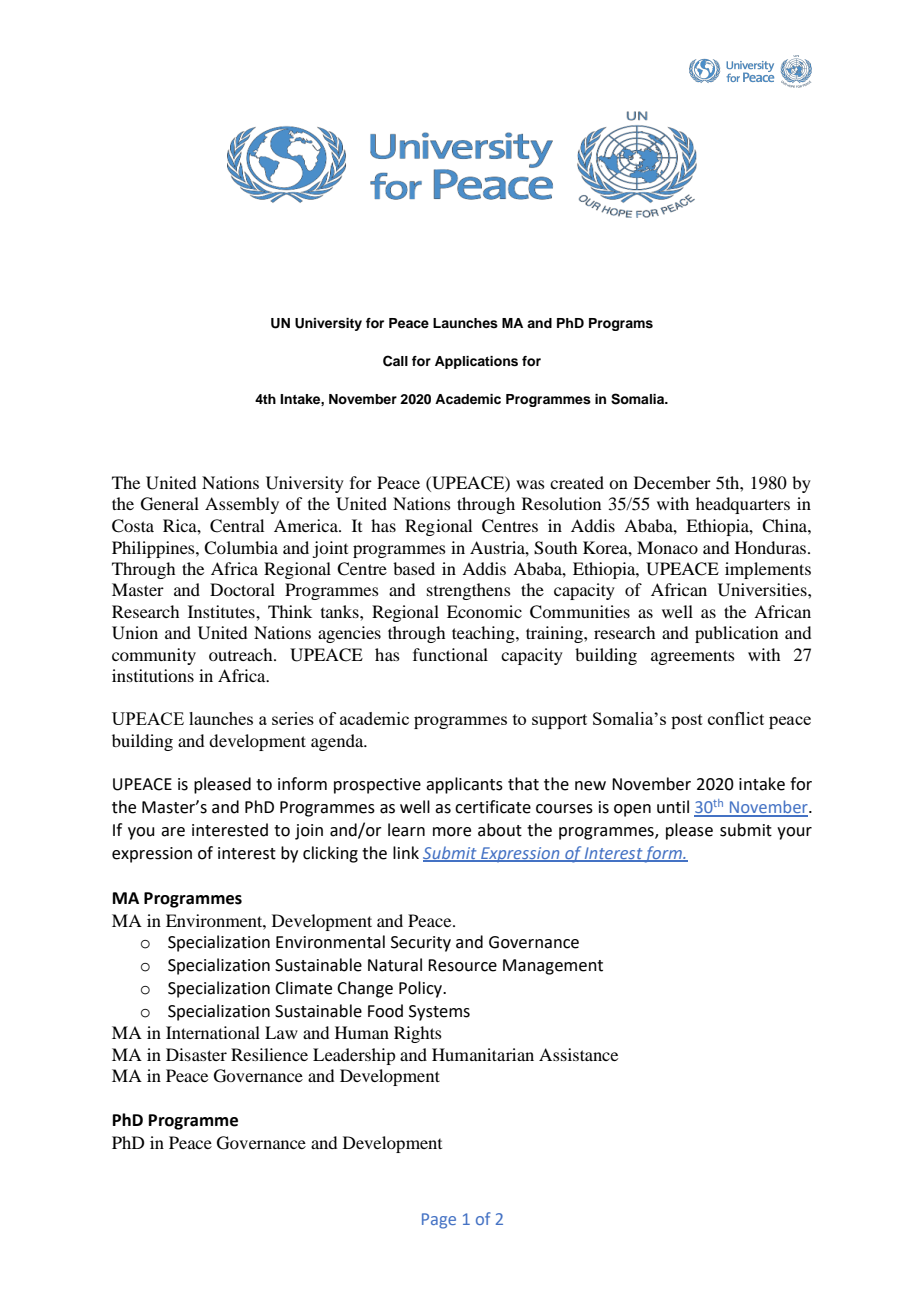  I want to click on Applications, so click(476, 362).
